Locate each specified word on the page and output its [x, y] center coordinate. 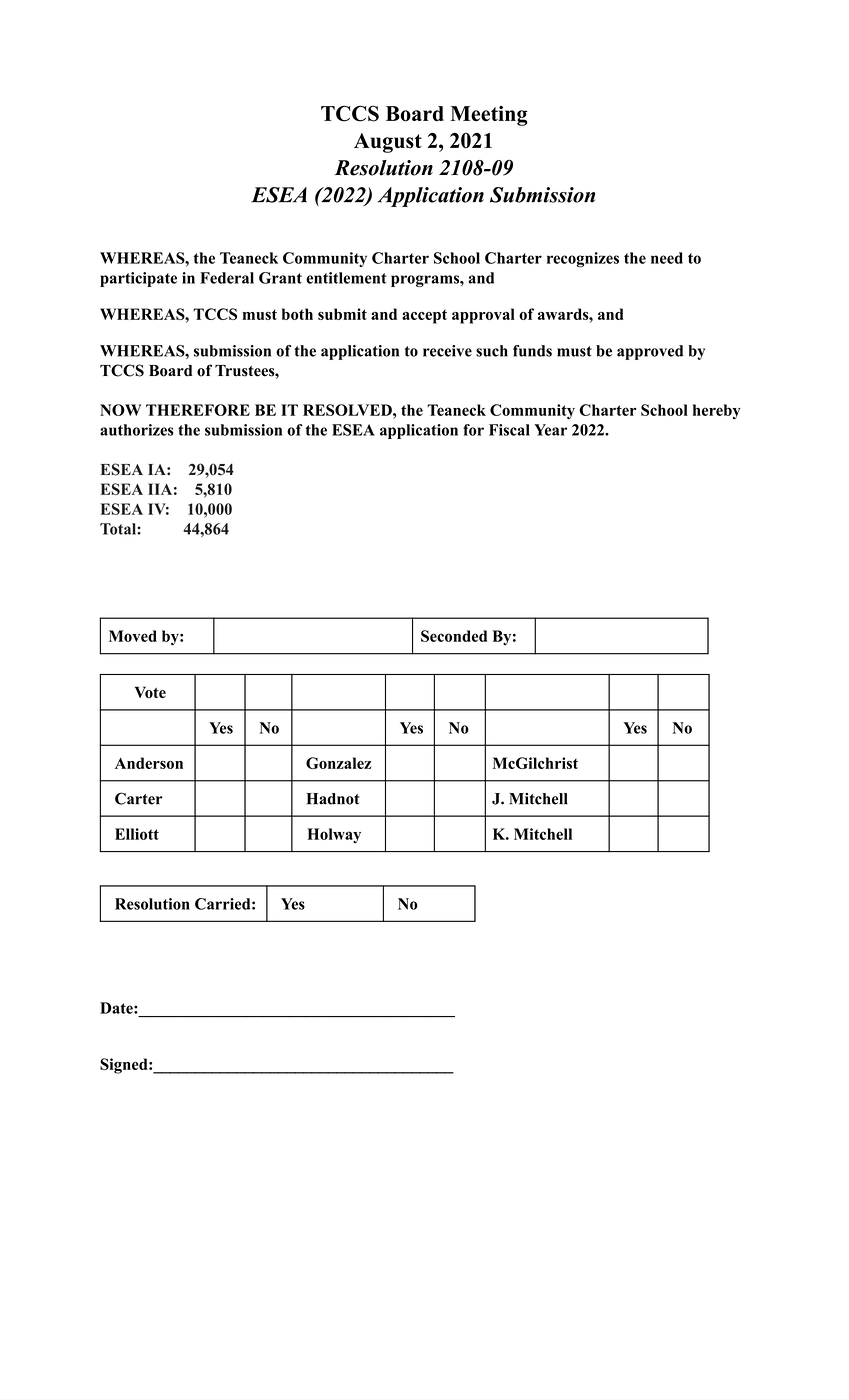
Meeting [489, 116]
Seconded [454, 636]
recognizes [583, 260]
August [388, 143]
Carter [139, 798]
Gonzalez [338, 763]
